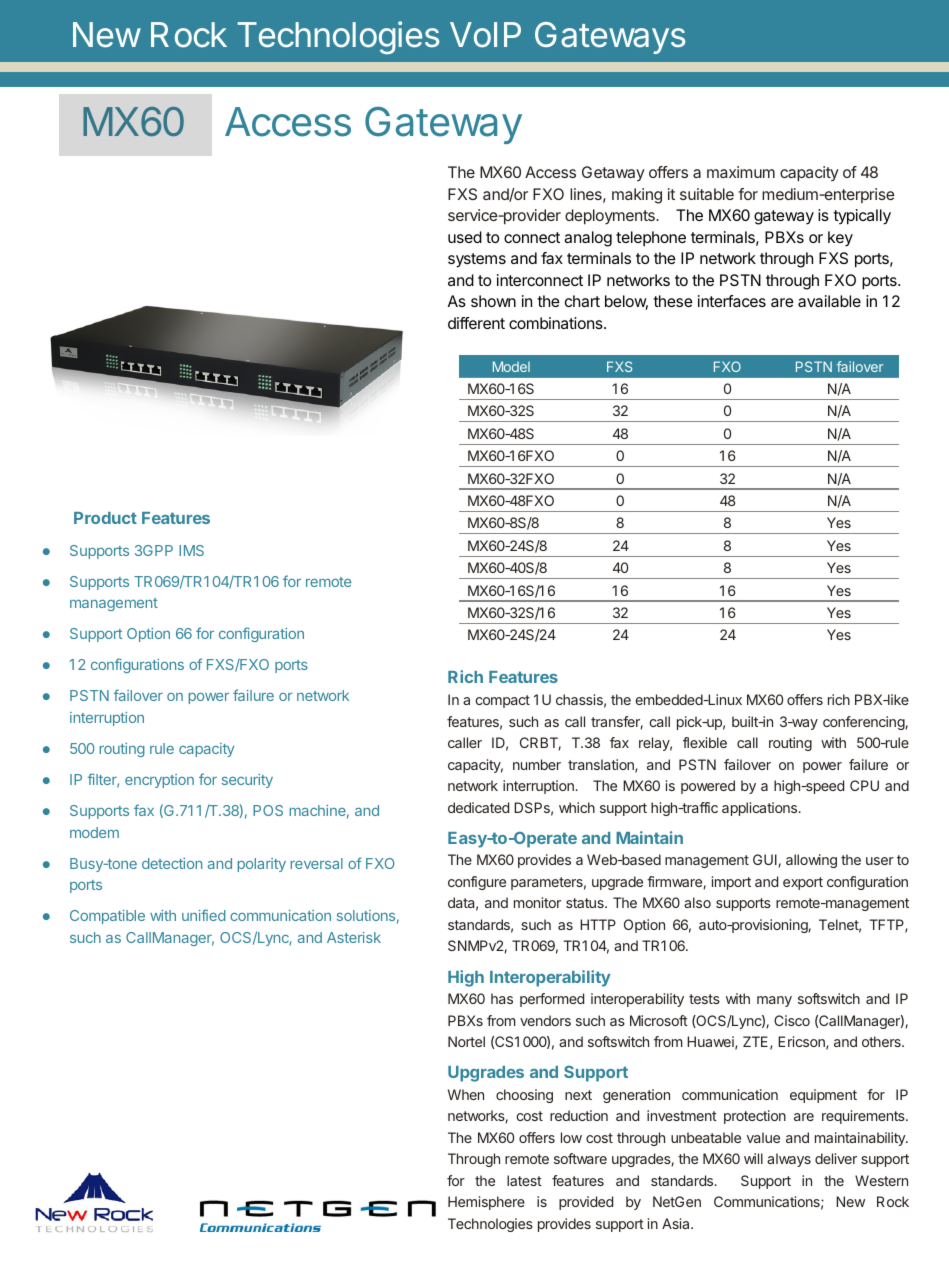 Image resolution: width=949 pixels, height=1288 pixels. I want to click on Hemisphere, so click(486, 1203).
